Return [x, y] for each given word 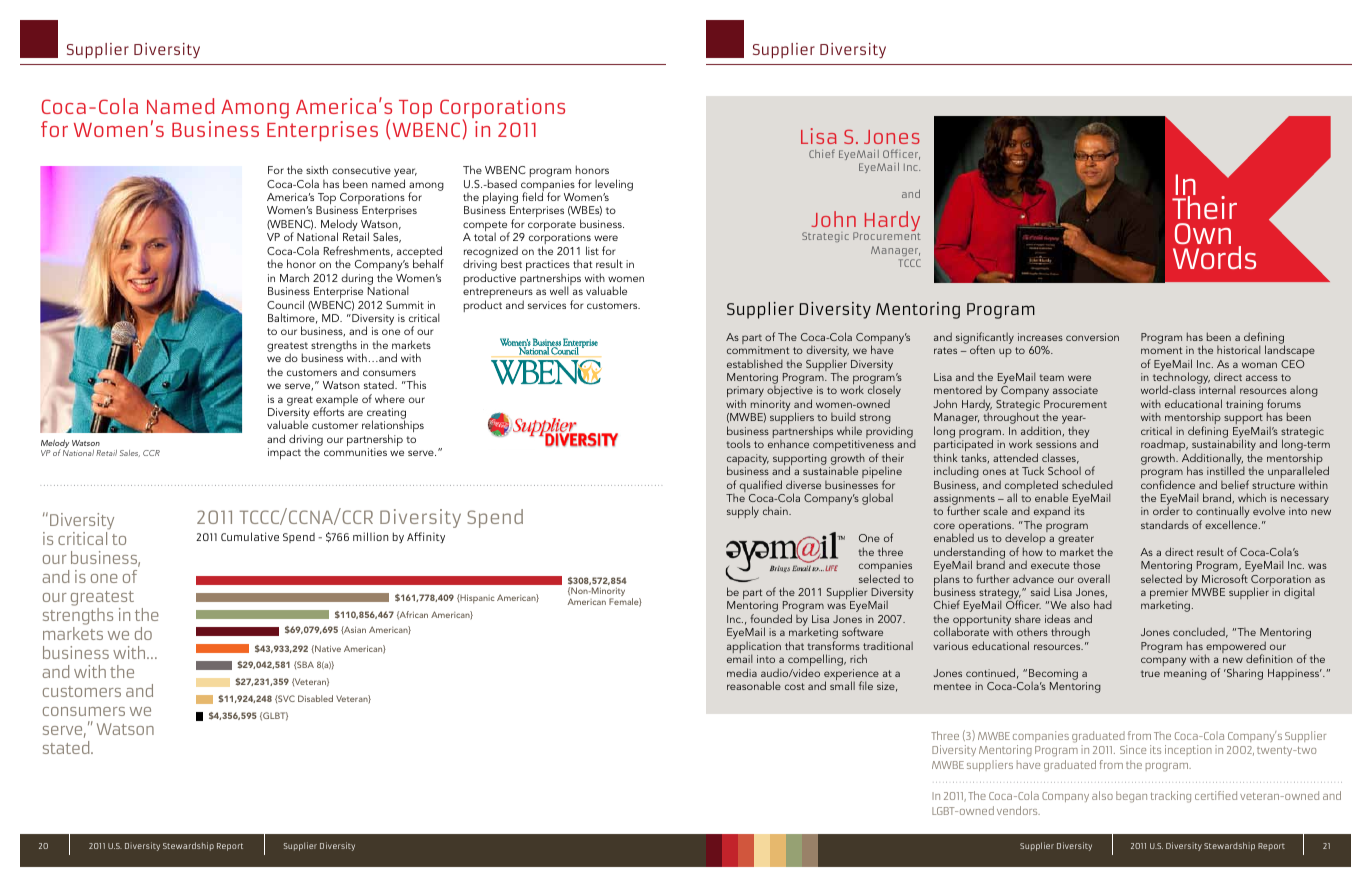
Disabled [315, 698]
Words [1214, 257]
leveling [614, 185]
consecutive [361, 170]
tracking [1171, 797]
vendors [1018, 810]
